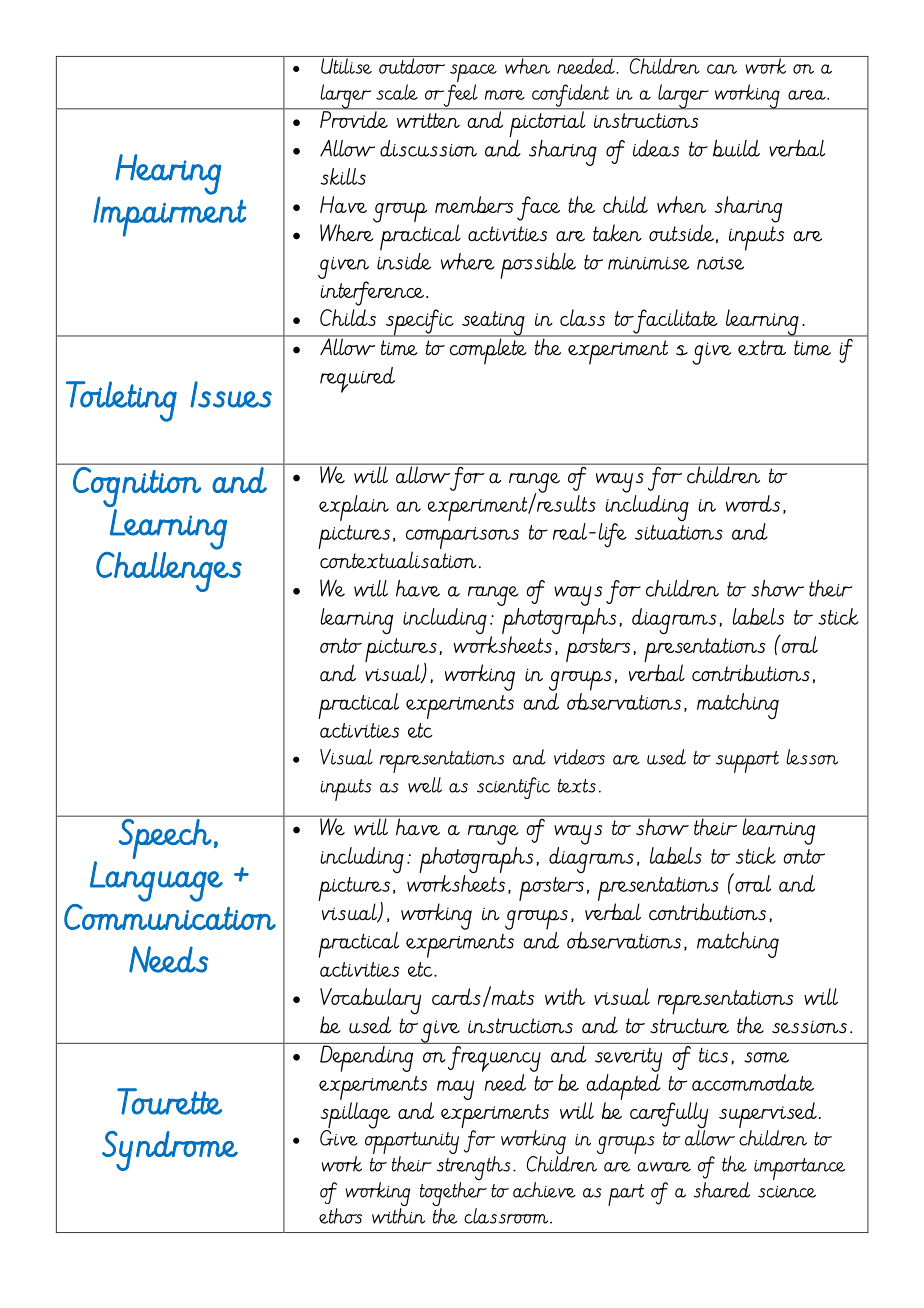 The image size is (924, 1308). I want to click on words, so click(753, 503).
